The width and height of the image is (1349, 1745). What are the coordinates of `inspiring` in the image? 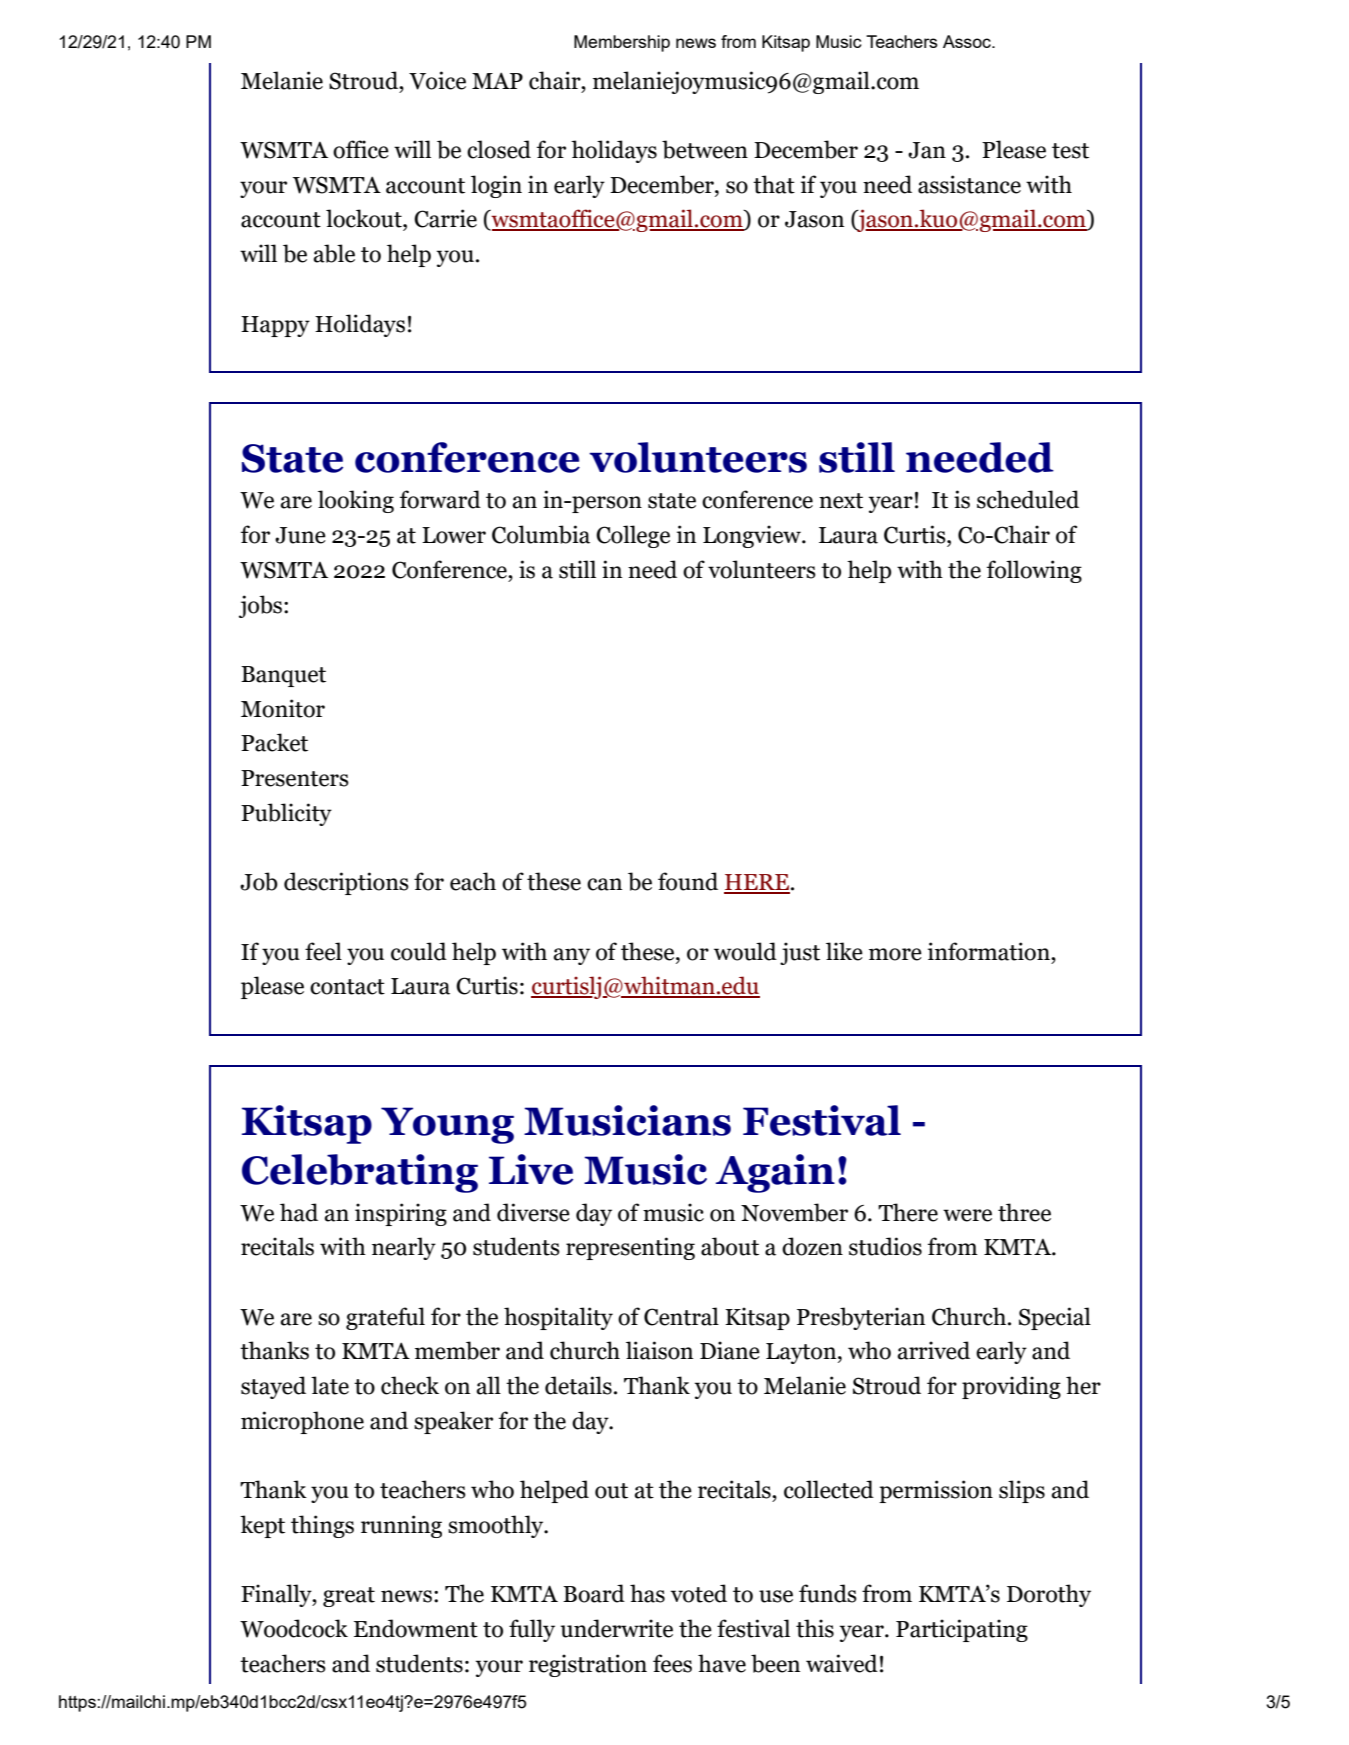 It's located at (401, 1214).
